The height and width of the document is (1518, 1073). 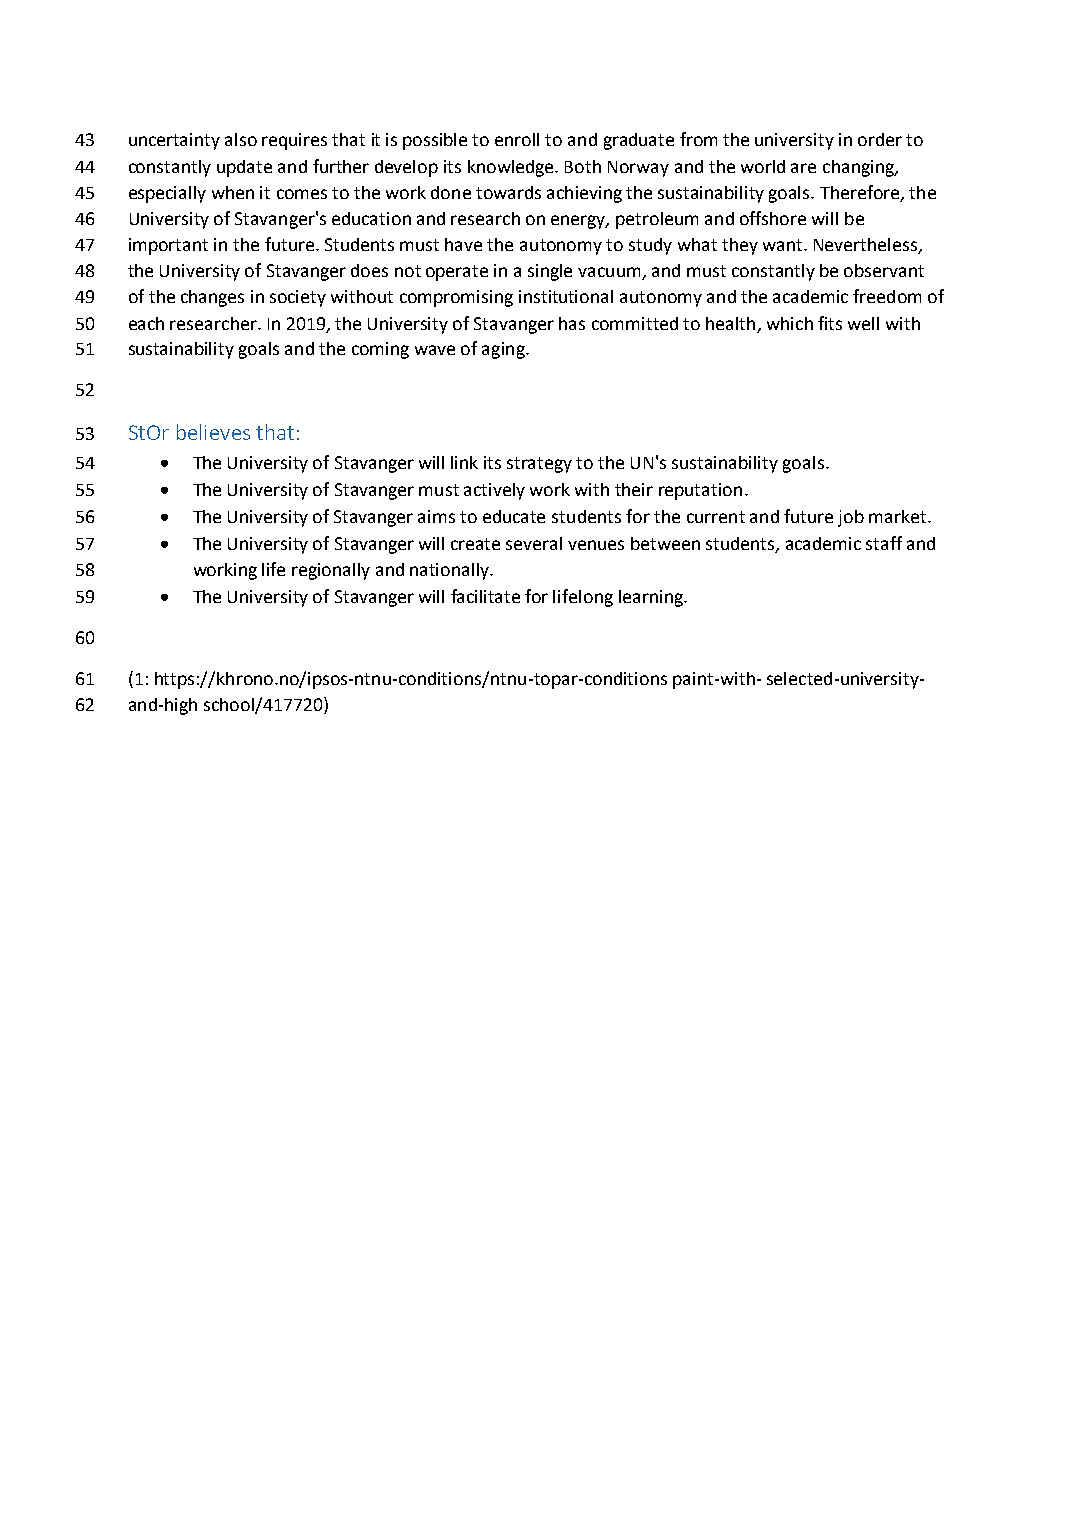 I want to click on regionally, so click(x=331, y=571).
